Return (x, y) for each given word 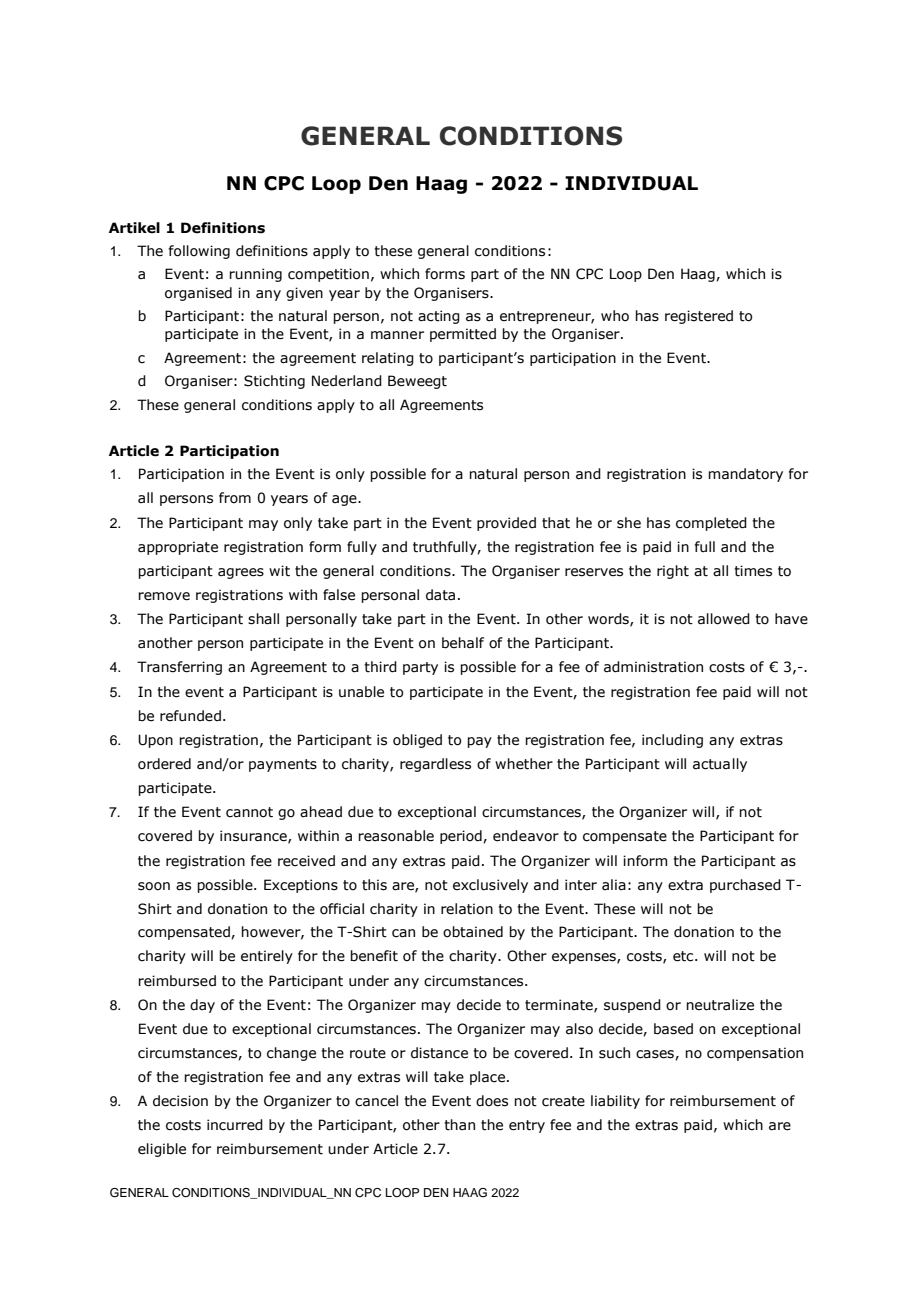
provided (506, 524)
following (199, 252)
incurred (235, 1125)
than (459, 1125)
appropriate (178, 548)
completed (711, 524)
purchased (745, 886)
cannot (249, 812)
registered (699, 317)
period (462, 837)
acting (439, 317)
